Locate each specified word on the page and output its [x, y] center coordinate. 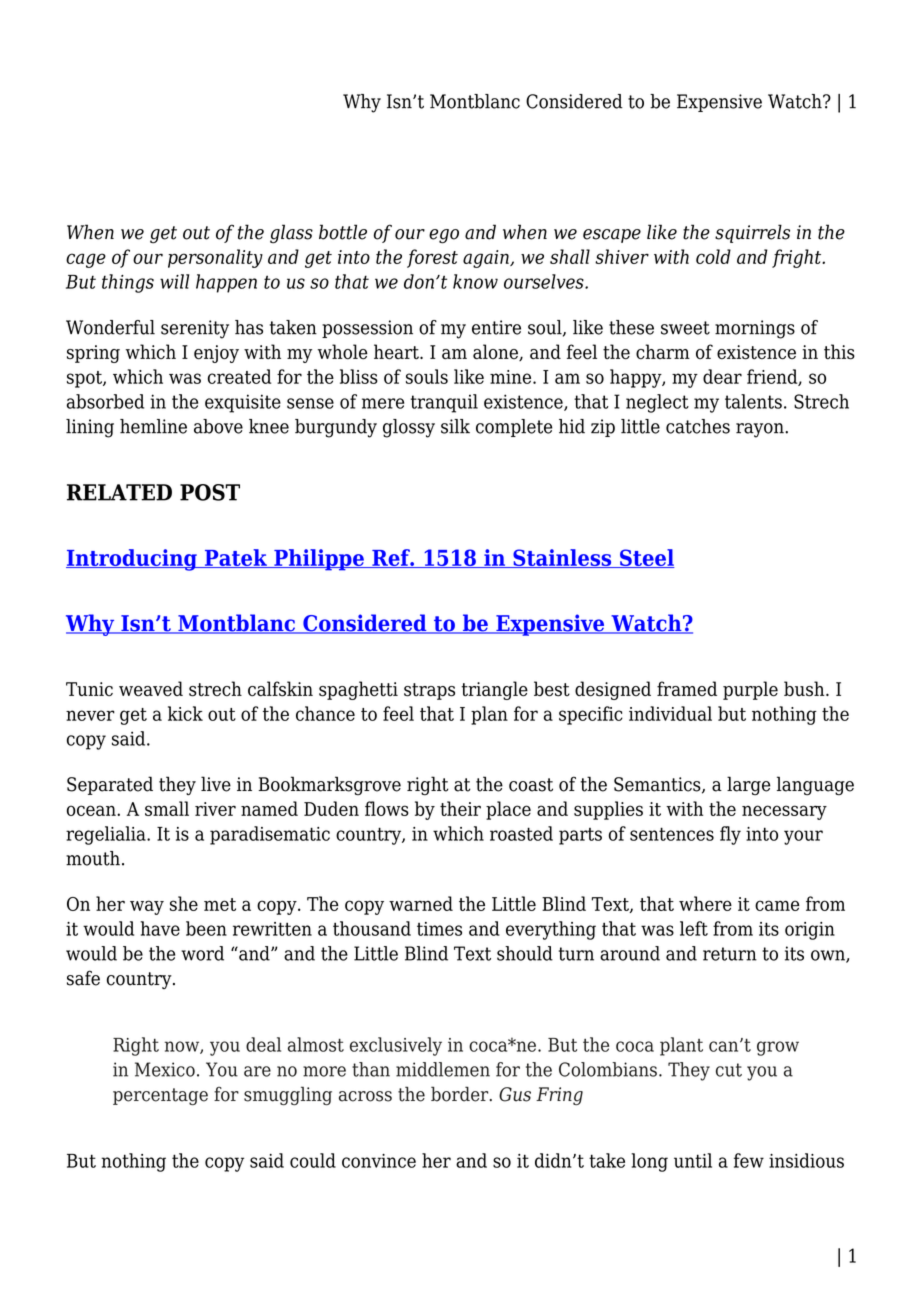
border [461, 1094]
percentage [160, 1096]
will [174, 281]
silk [455, 426]
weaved [151, 689]
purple [750, 690]
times [439, 929]
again [487, 259]
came [777, 905]
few [749, 1160]
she [184, 903]
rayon [761, 430]
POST [210, 492]
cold [713, 256]
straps [429, 691]
